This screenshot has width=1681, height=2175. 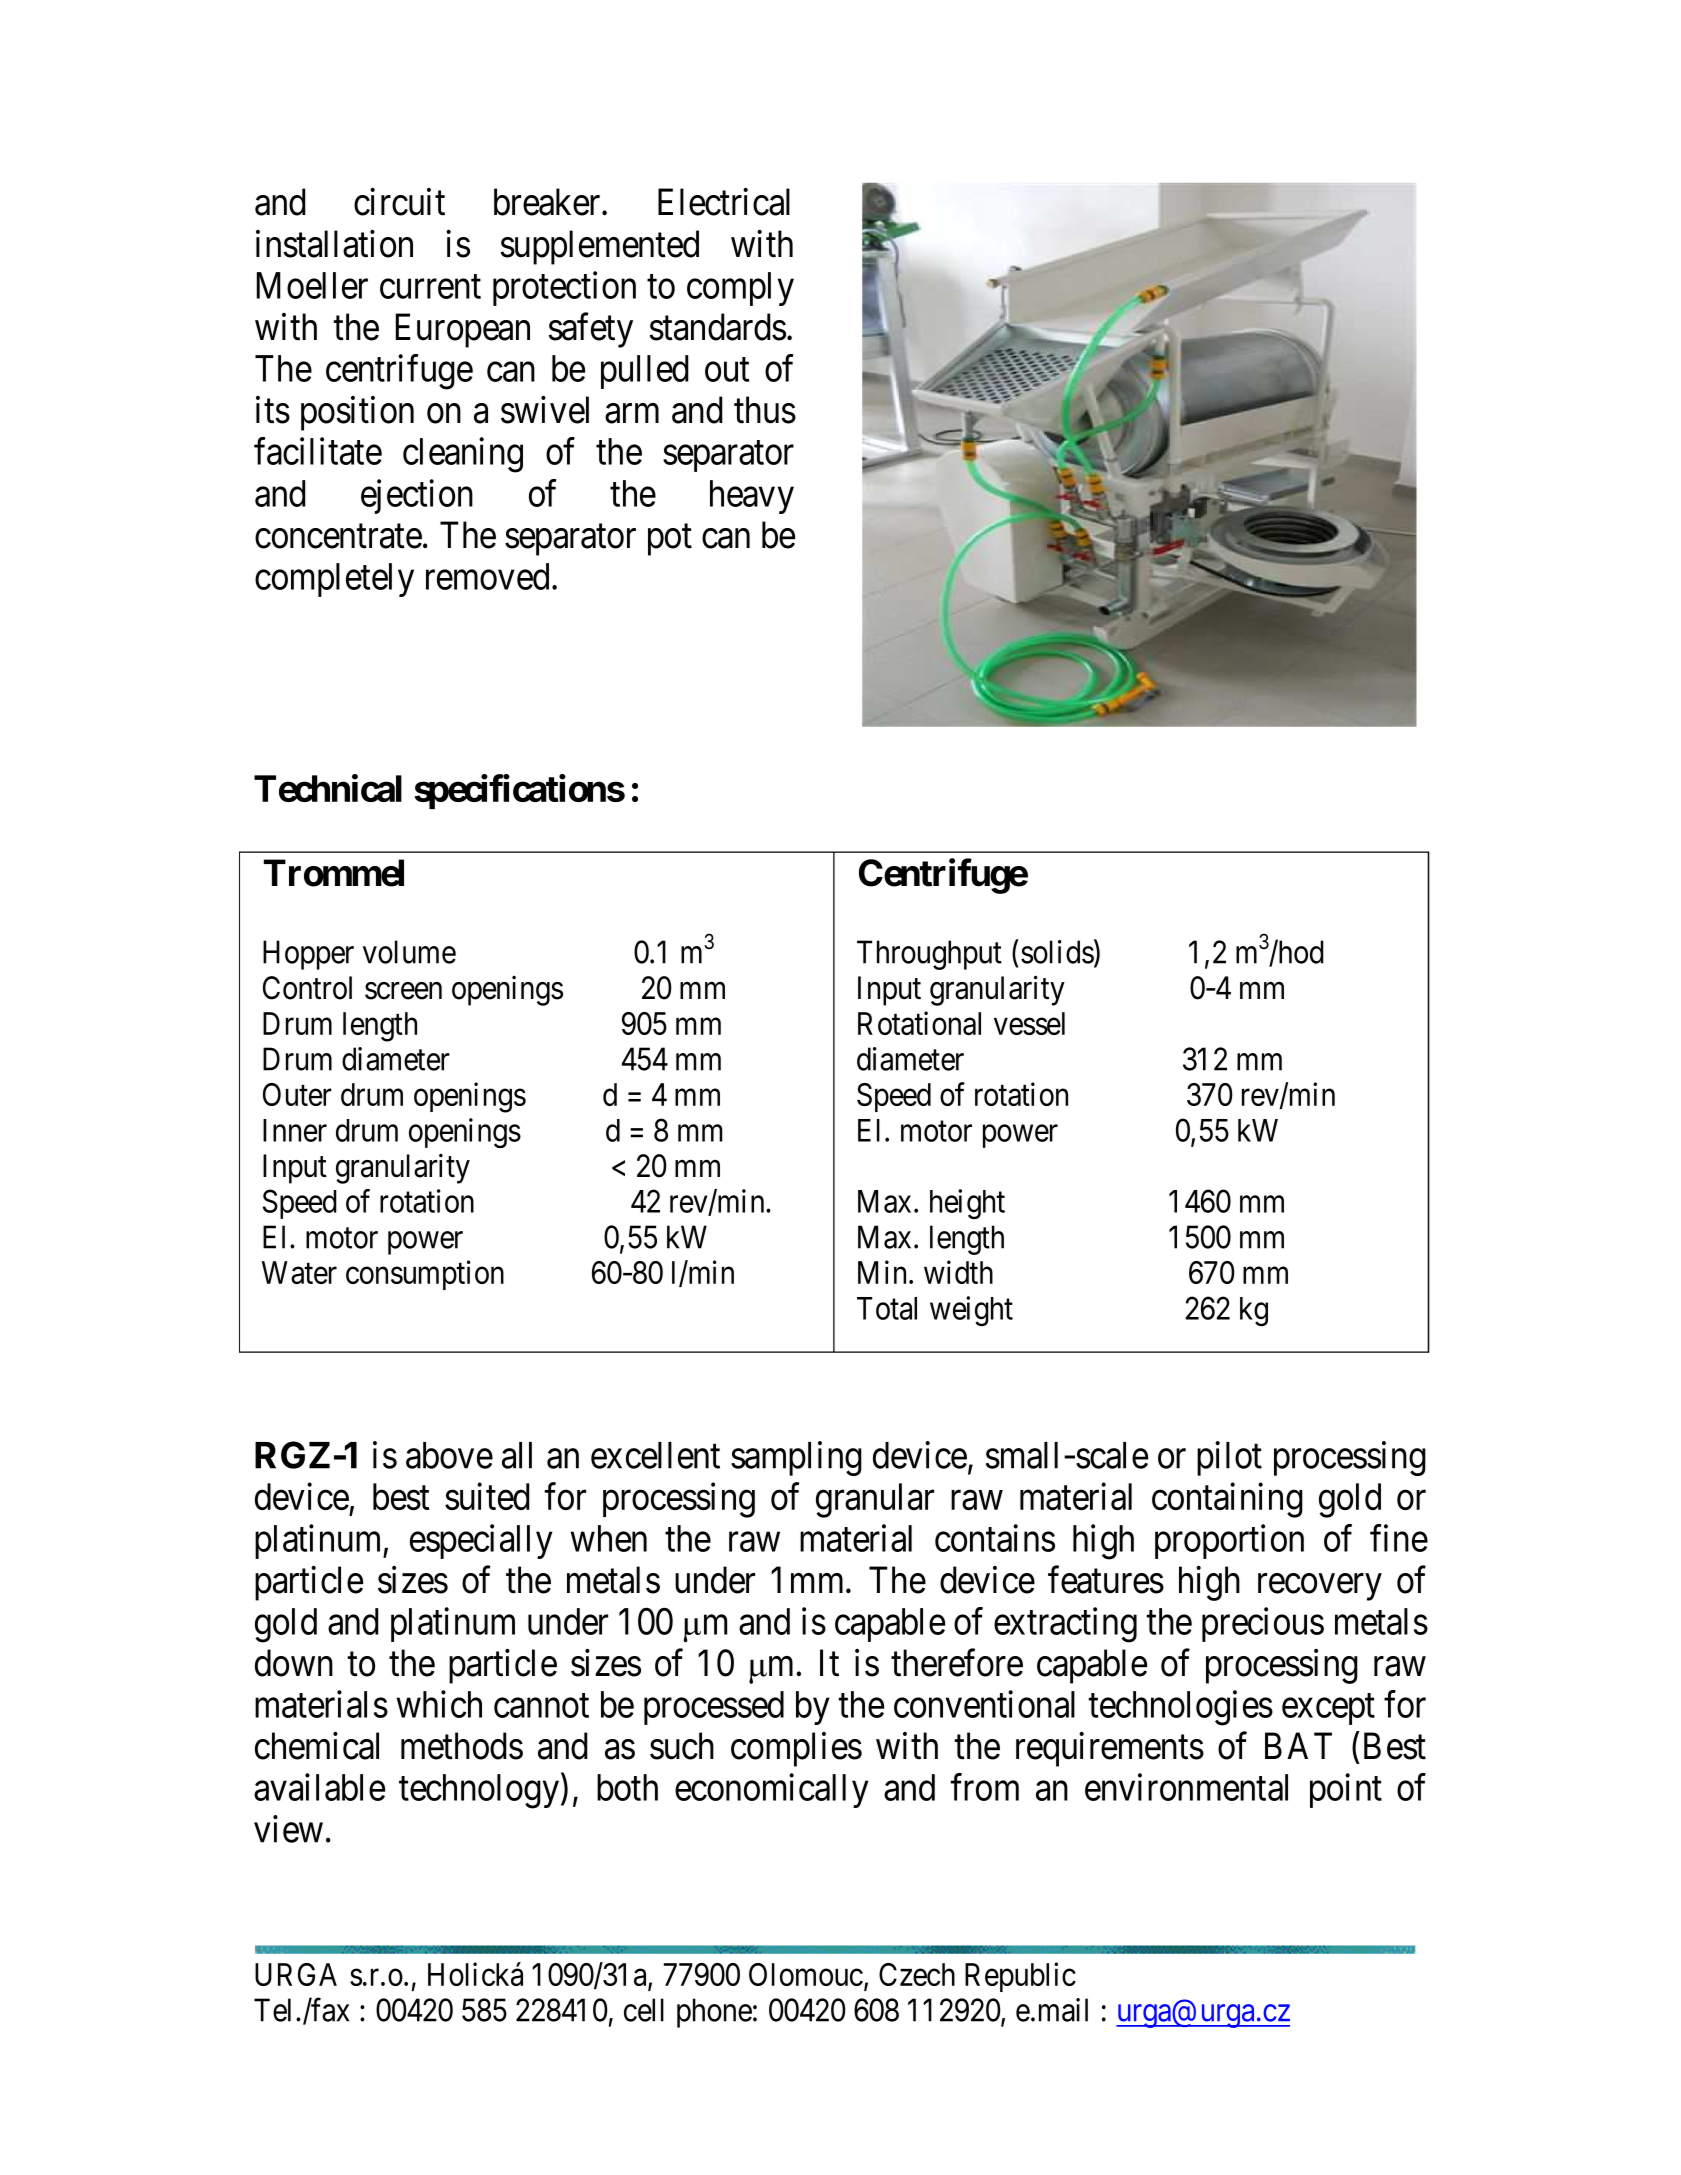 I want to click on vessel, so click(x=1029, y=1023).
